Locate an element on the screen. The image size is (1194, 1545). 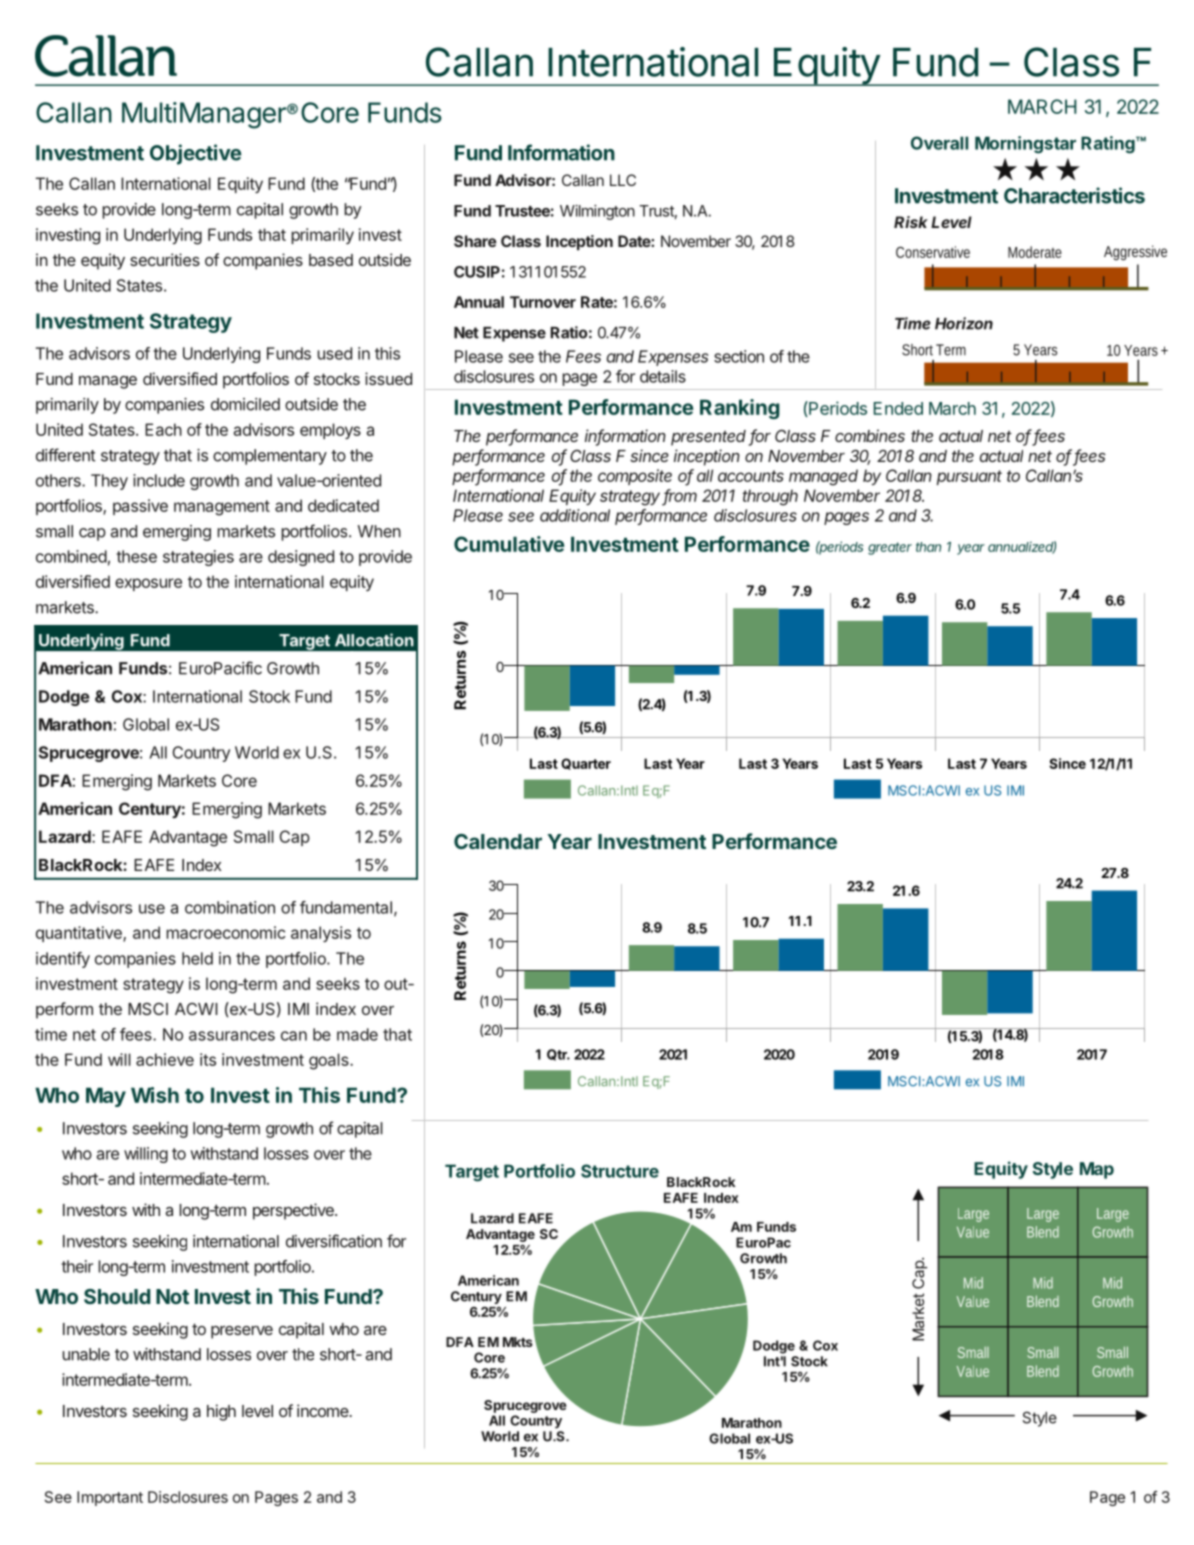
income is located at coordinates (323, 1410).
